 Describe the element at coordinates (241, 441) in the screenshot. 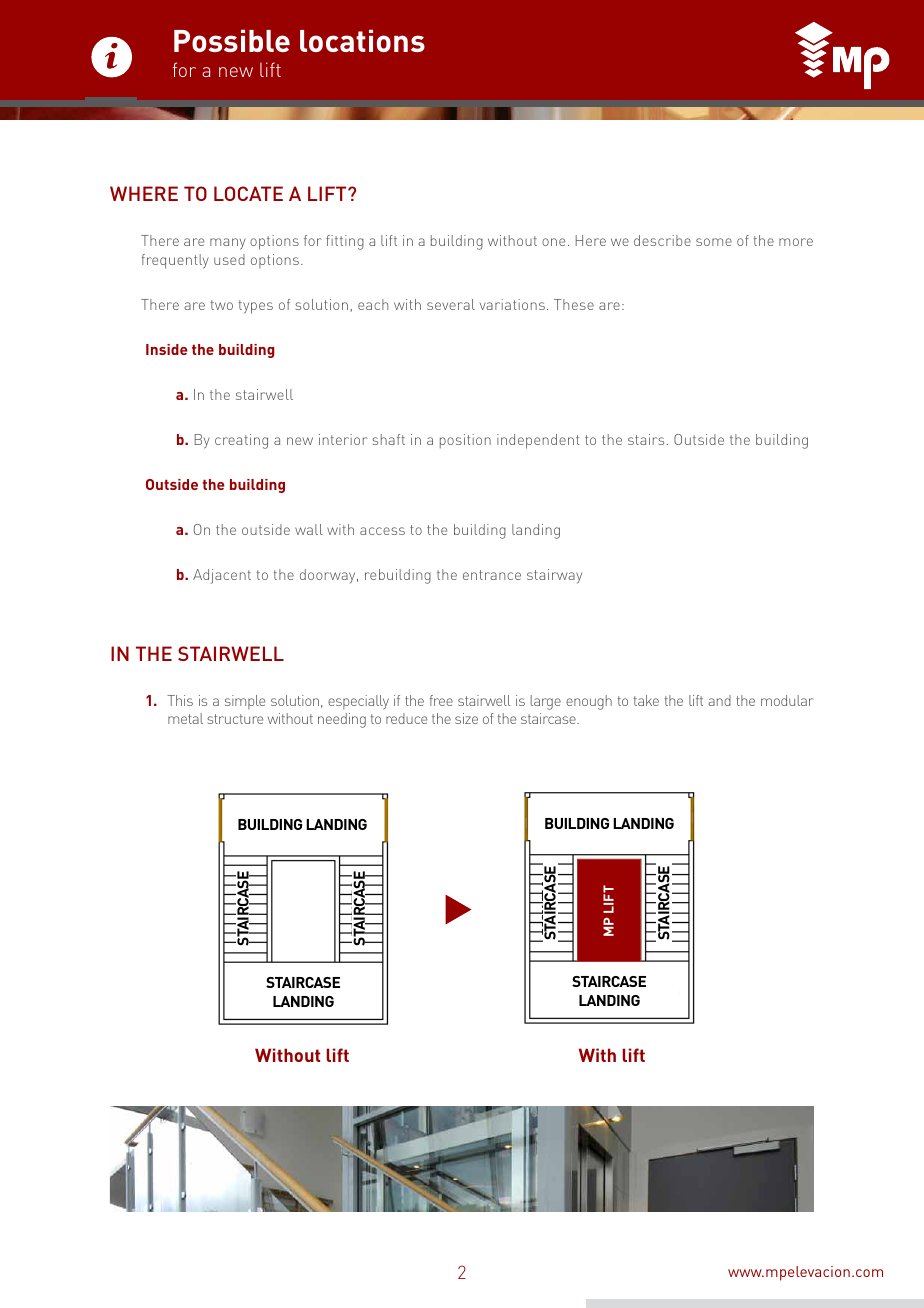

I see `creating` at that location.
